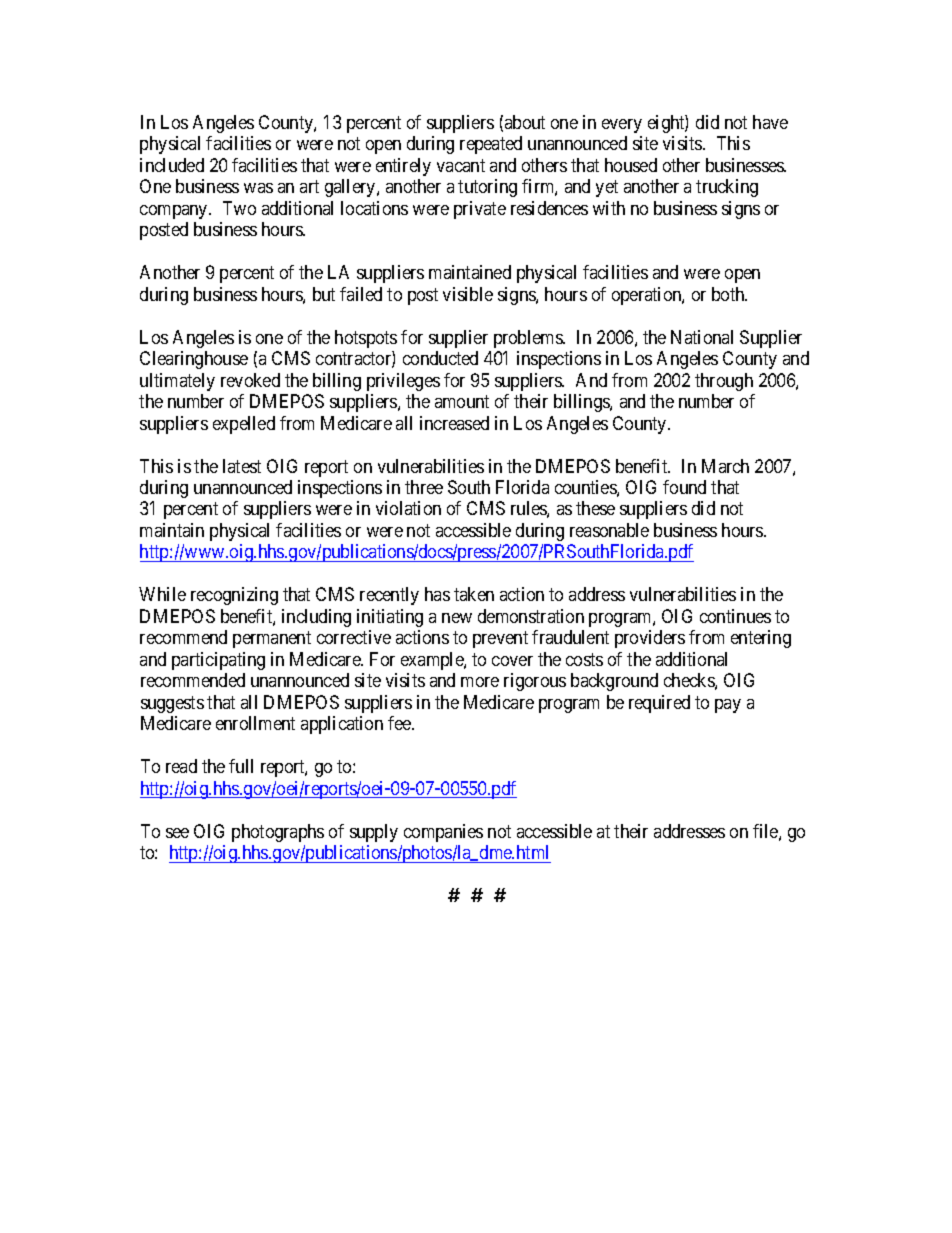 Image resolution: width=952 pixels, height=1233 pixels. I want to click on included, so click(172, 165).
